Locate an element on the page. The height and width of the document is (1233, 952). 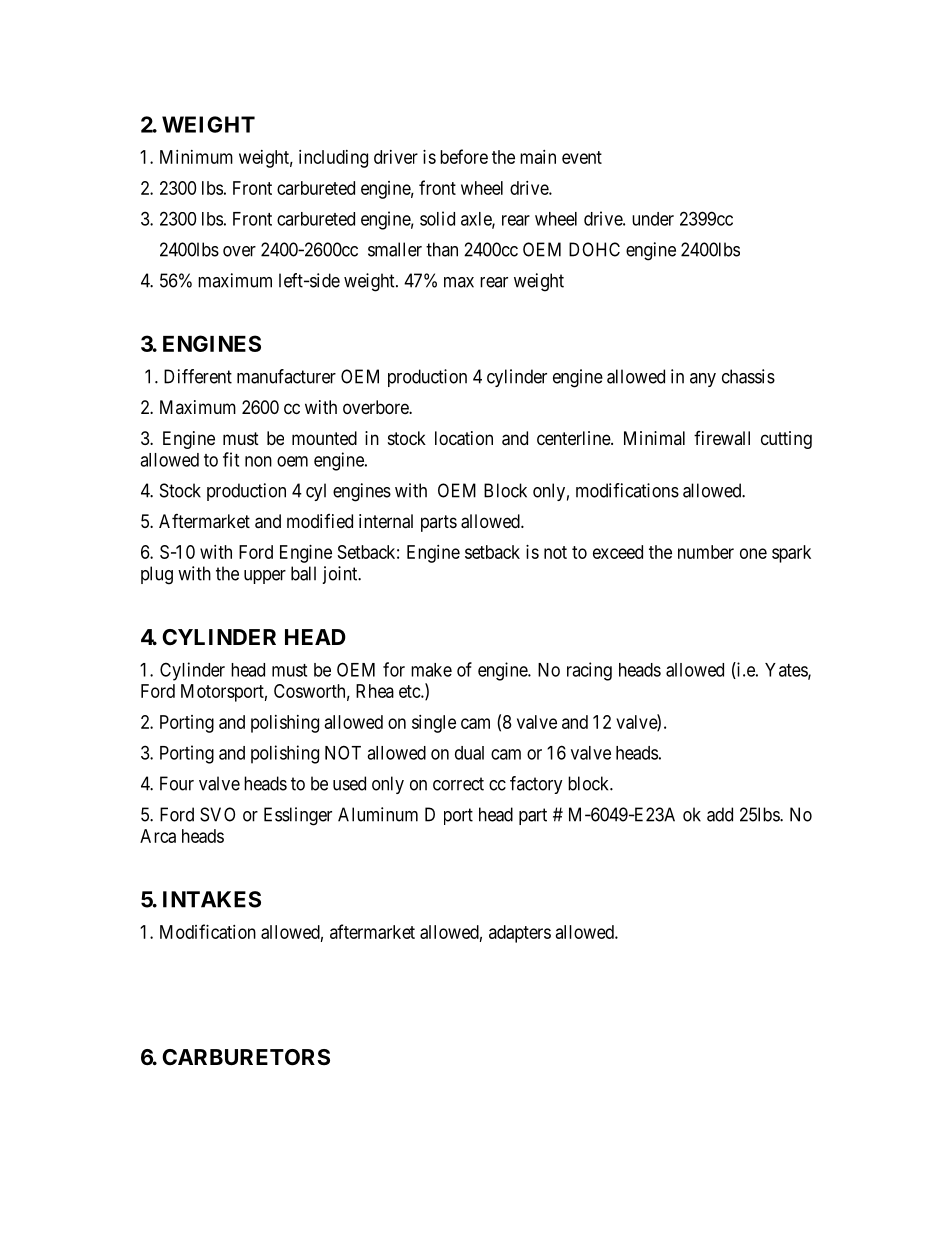
before is located at coordinates (464, 156).
